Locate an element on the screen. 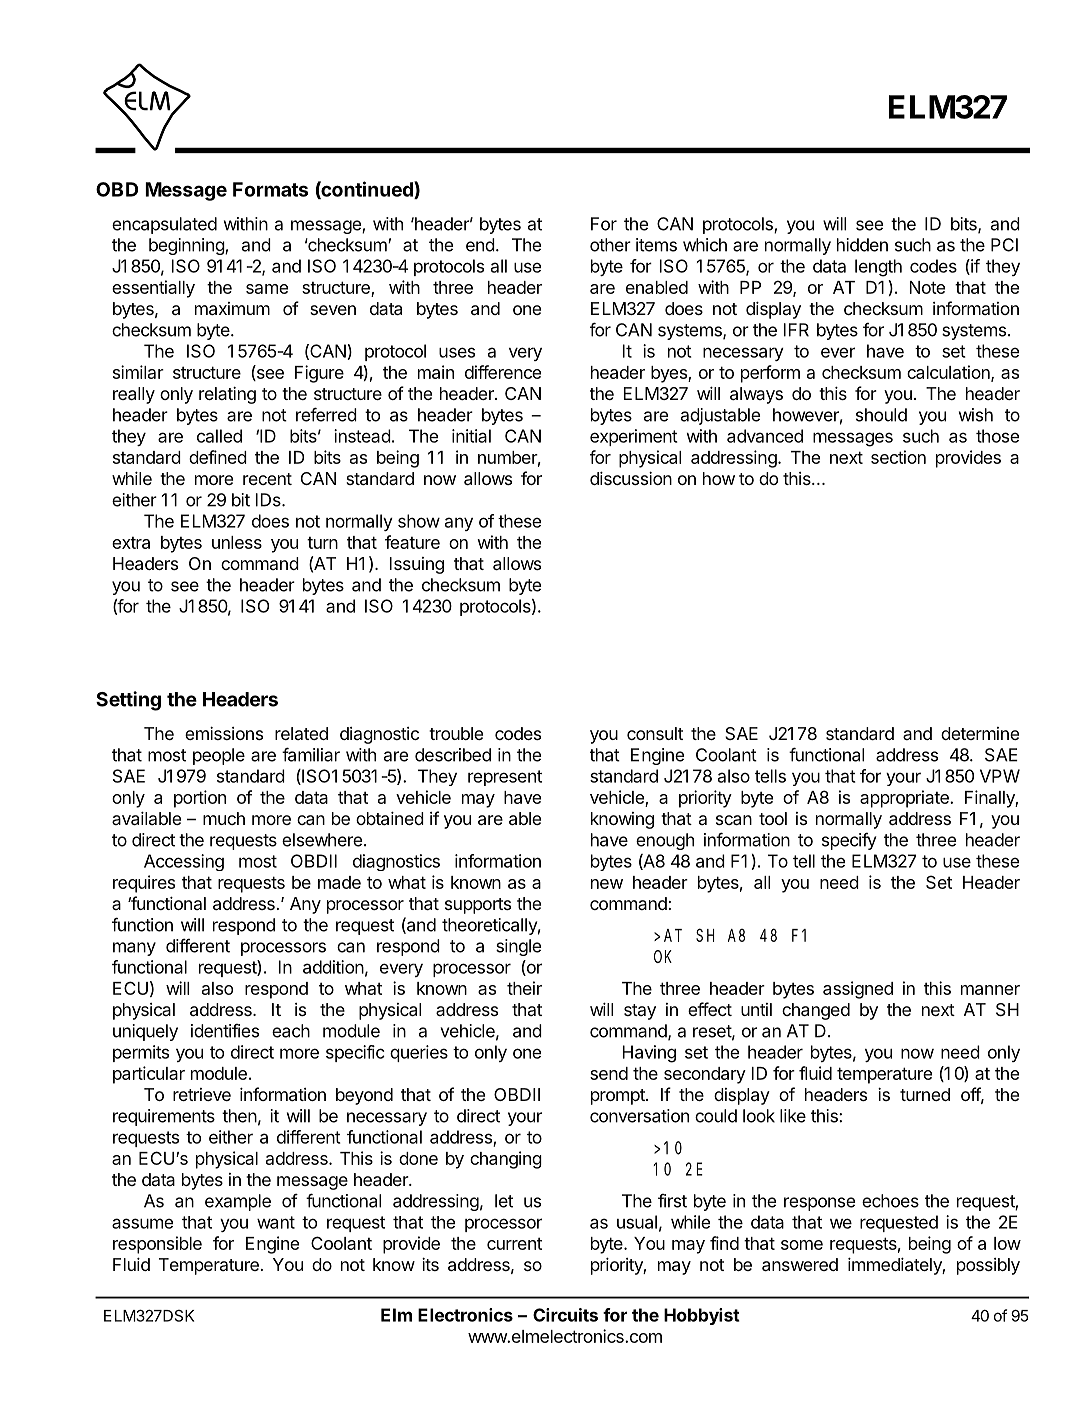 The width and height of the screenshot is (1083, 1402). Circuits is located at coordinates (565, 1315).
